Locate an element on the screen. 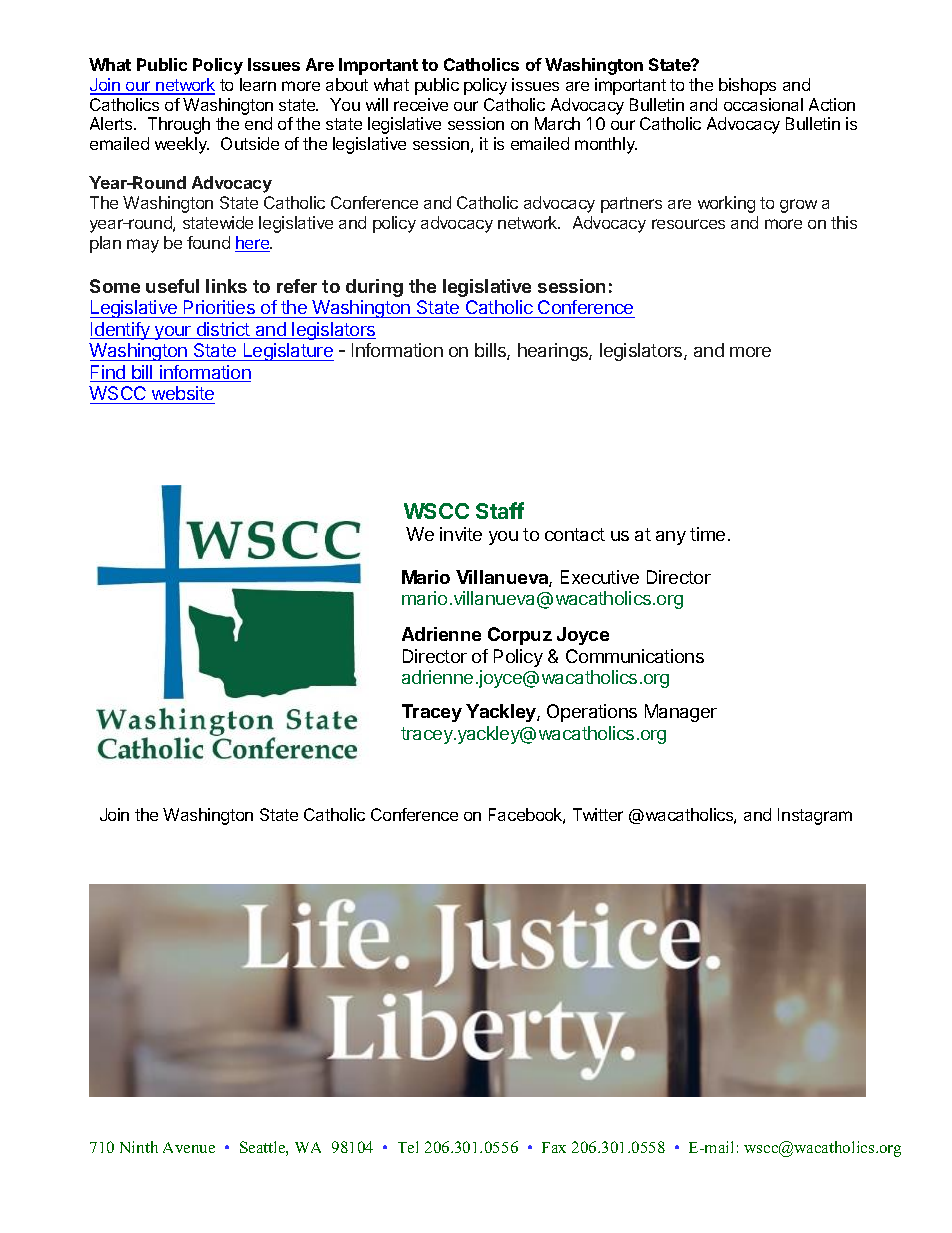 Image resolution: width=952 pixels, height=1233 pixels. Through is located at coordinates (179, 125).
